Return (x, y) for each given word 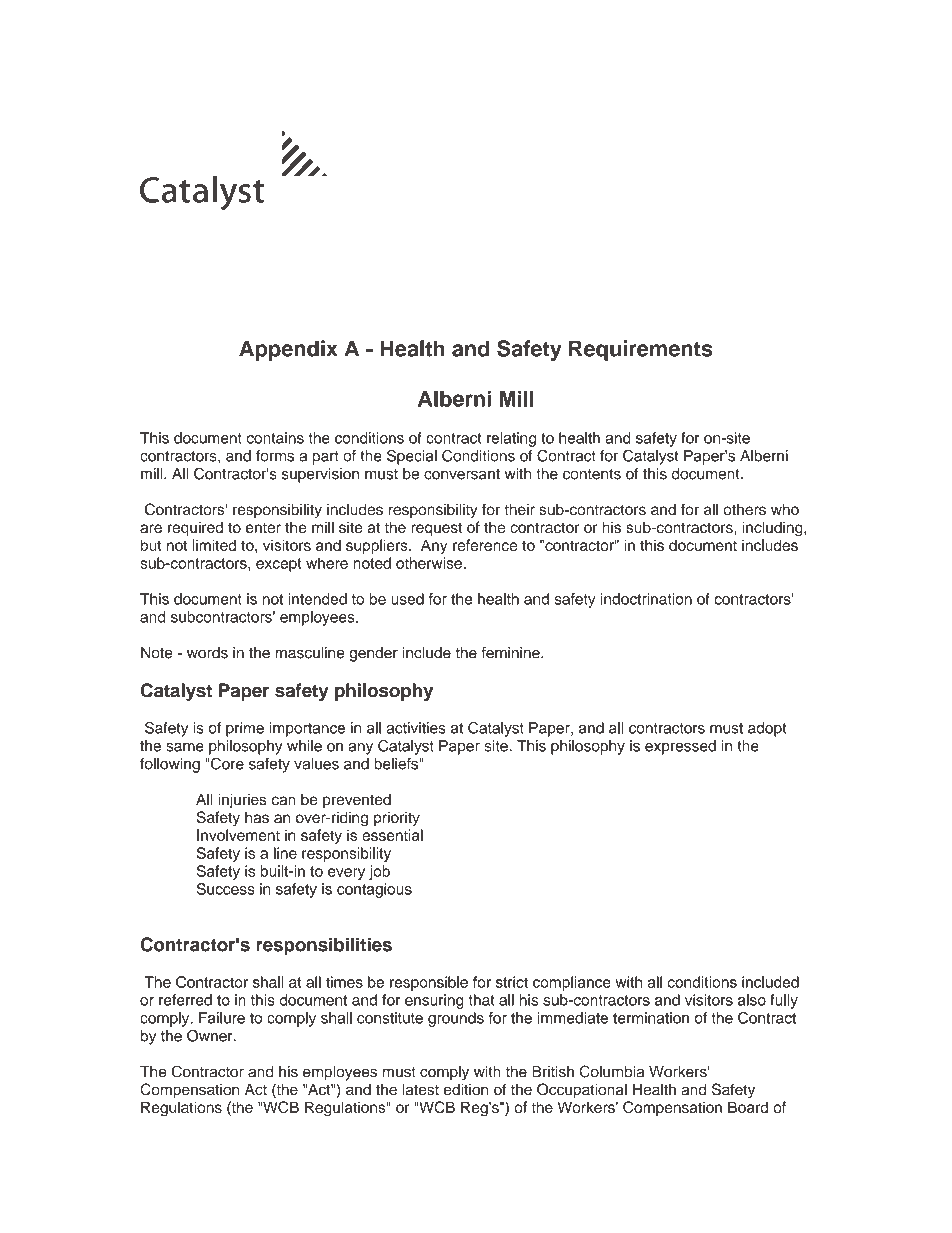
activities (416, 728)
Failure (222, 1018)
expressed (680, 747)
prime (245, 729)
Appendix (288, 350)
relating (511, 439)
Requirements (641, 350)
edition (466, 1090)
